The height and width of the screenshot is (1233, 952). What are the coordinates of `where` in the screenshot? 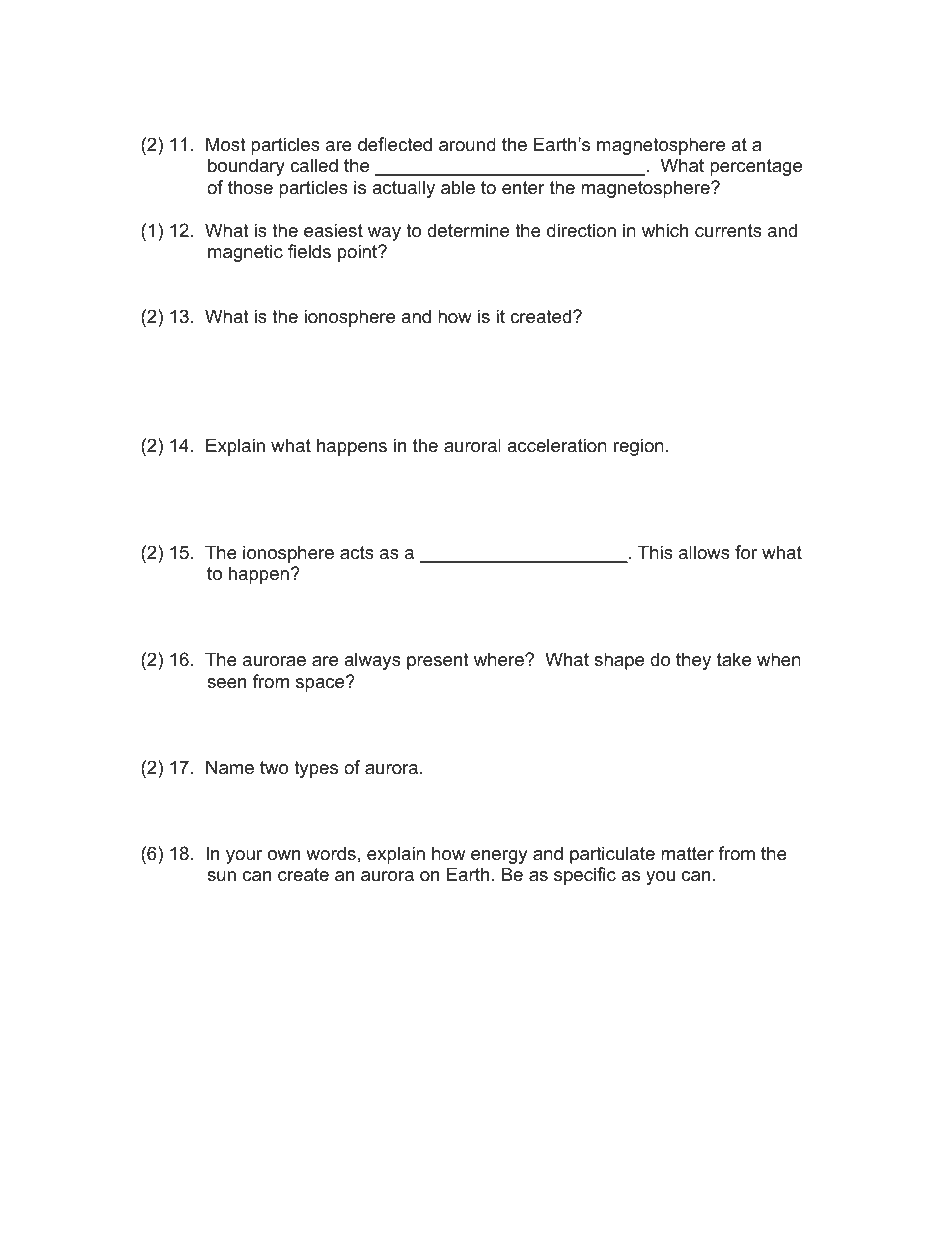 It's located at (500, 659).
